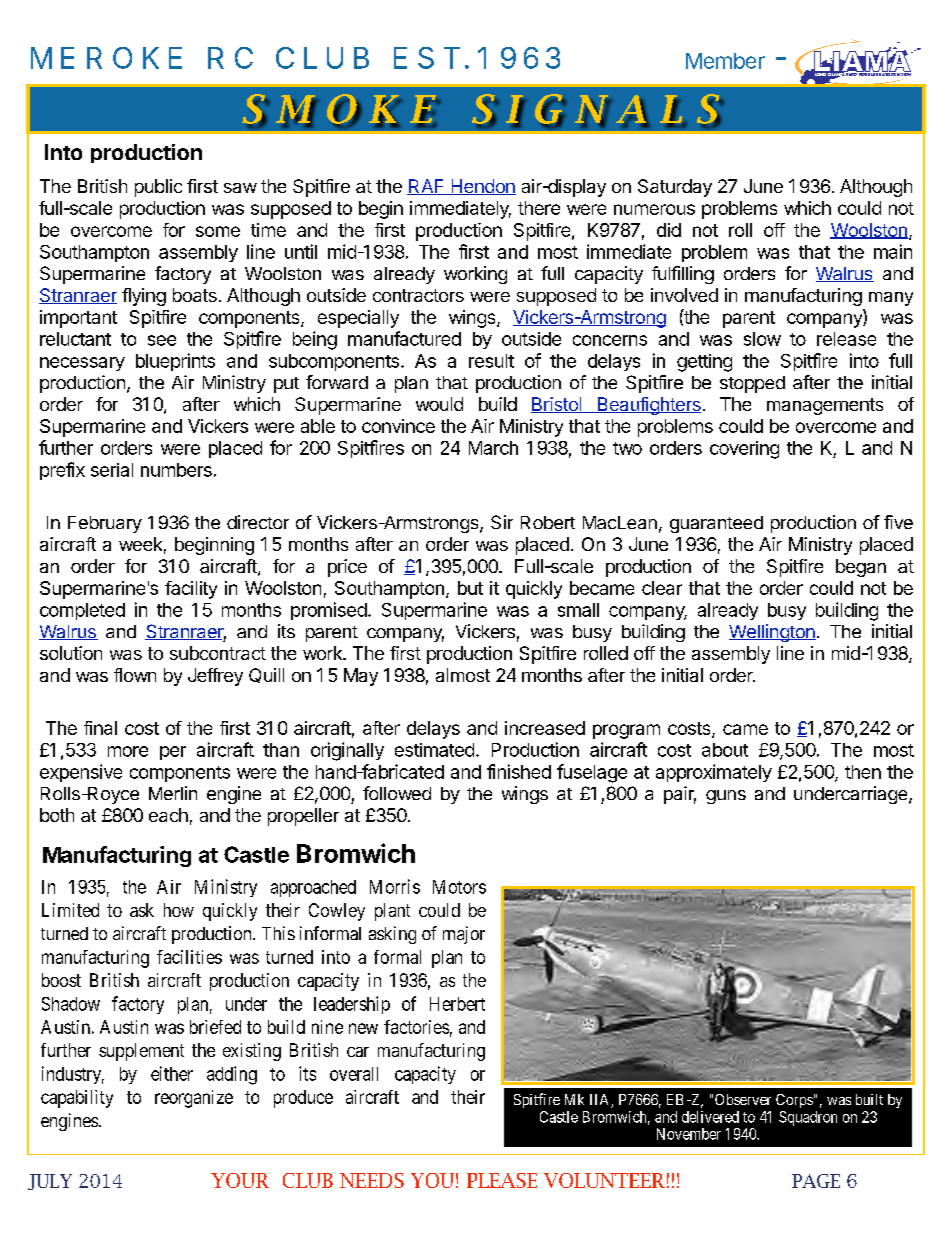  I want to click on more, so click(128, 751).
